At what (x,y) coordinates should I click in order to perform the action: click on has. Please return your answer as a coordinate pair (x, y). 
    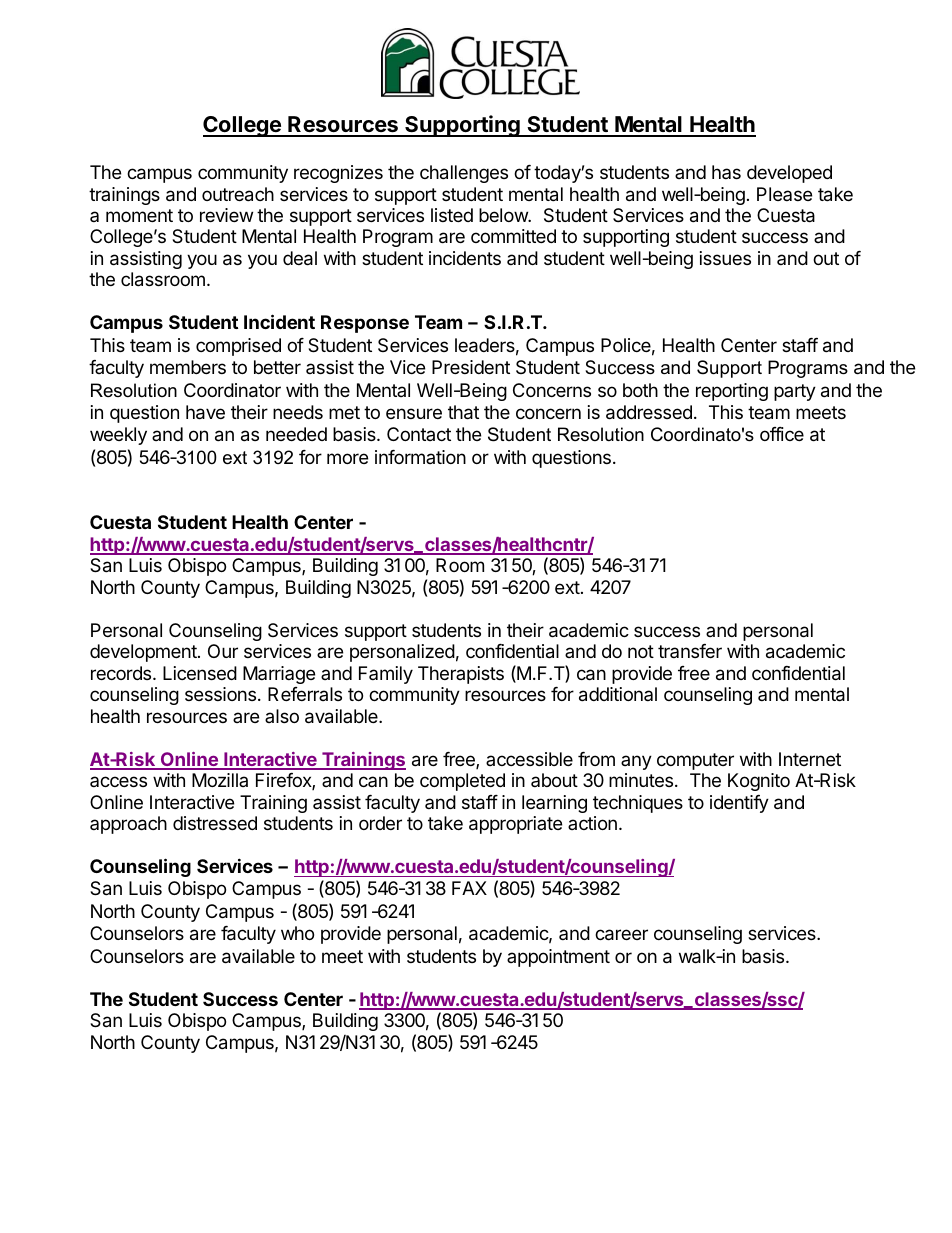
    Looking at the image, I should click on (726, 172).
